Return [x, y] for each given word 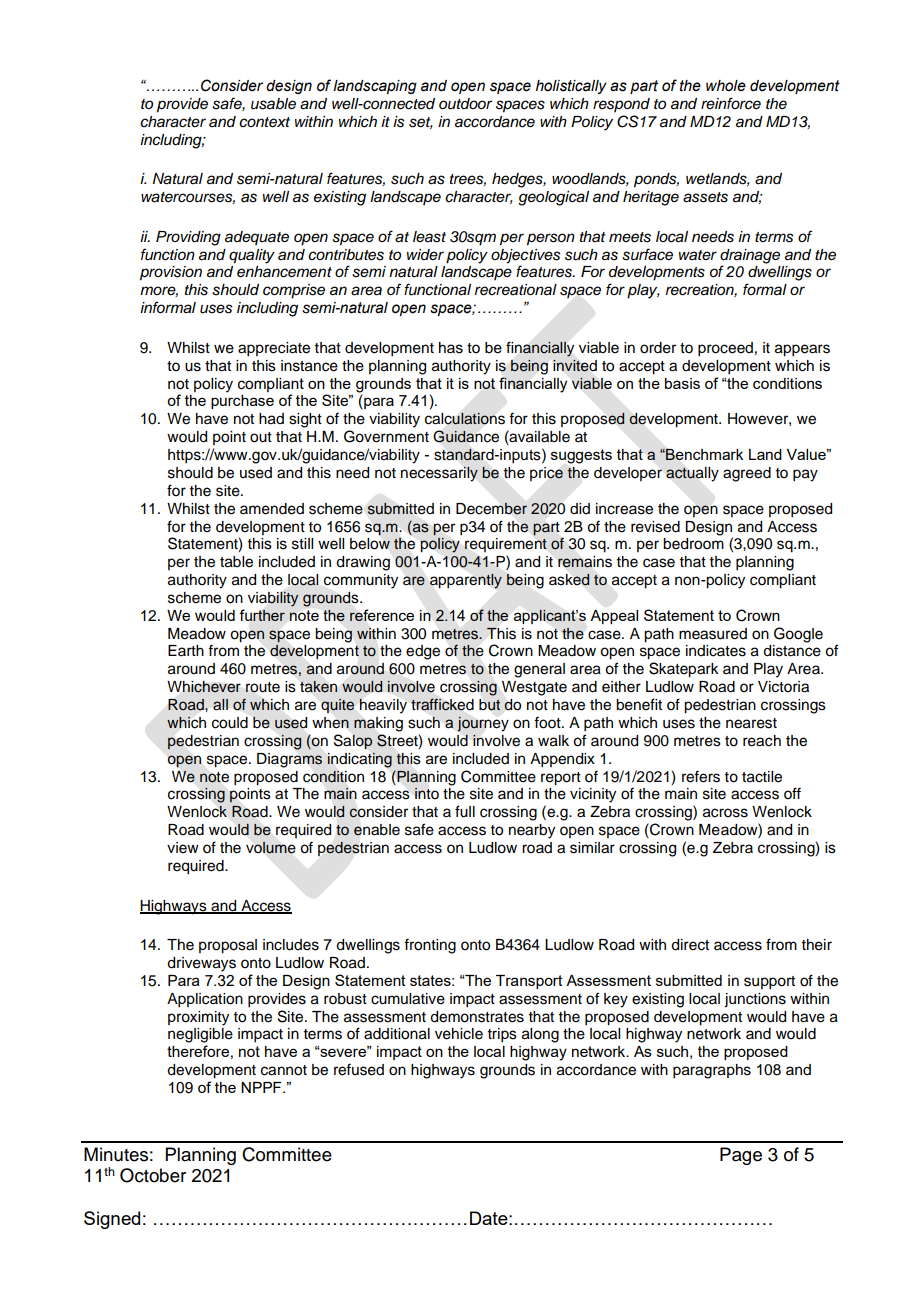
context [264, 122]
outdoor [465, 104]
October [153, 1175]
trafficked [442, 704]
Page [741, 1156]
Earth [186, 650]
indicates [716, 651]
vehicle [459, 1034]
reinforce [731, 103]
